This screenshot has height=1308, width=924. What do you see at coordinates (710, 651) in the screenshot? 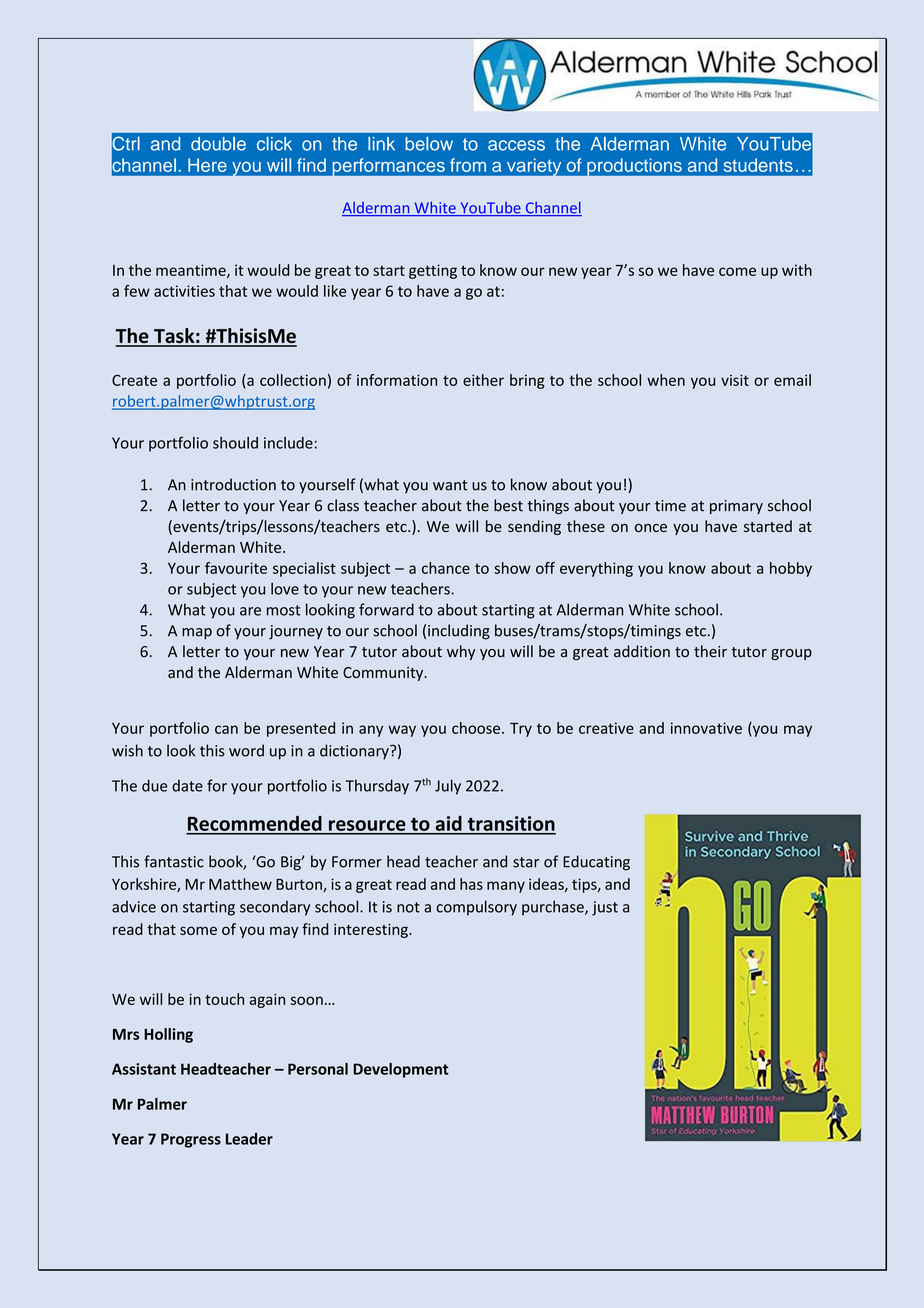
I see `their` at bounding box center [710, 651].
